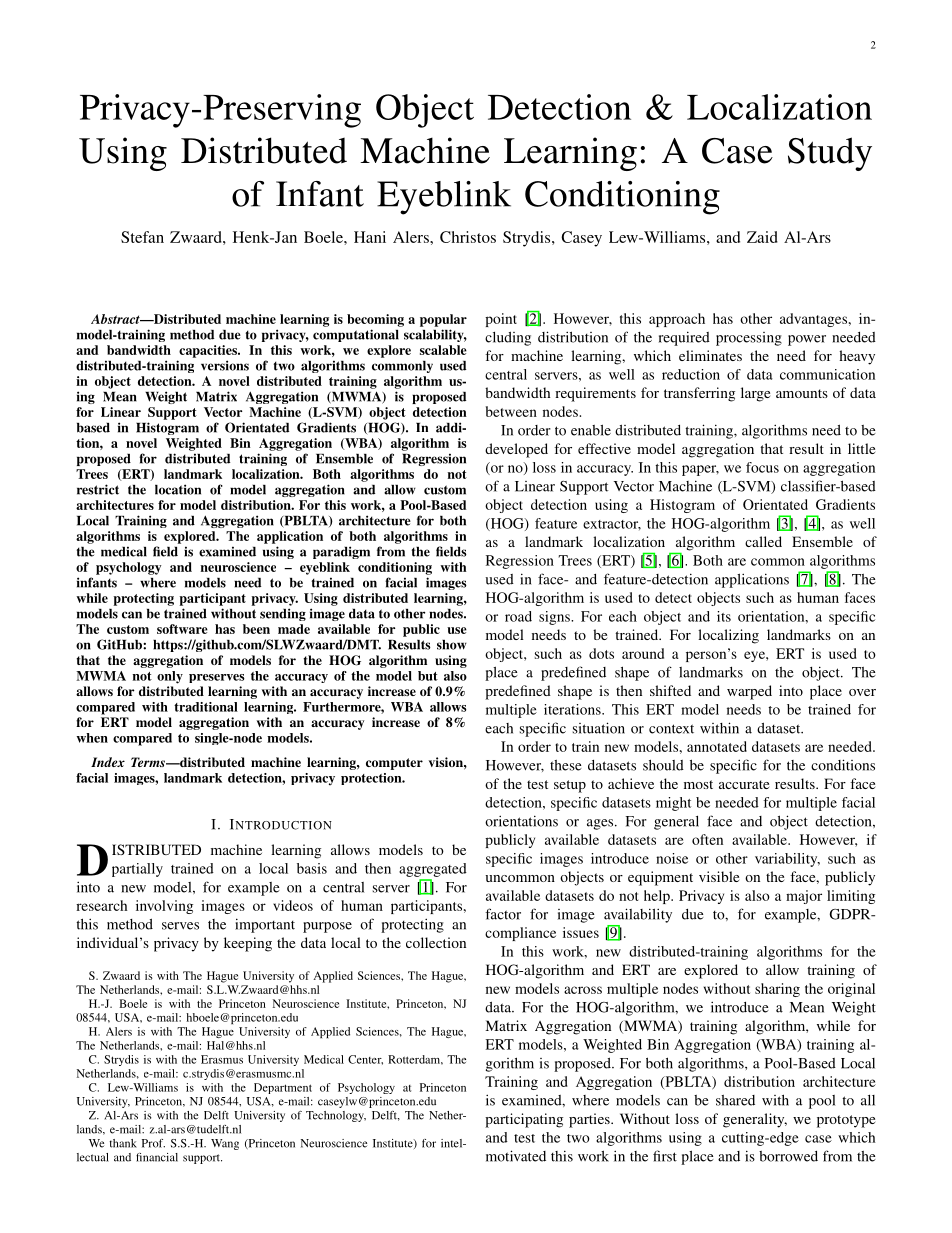 The image size is (952, 1233). Describe the element at coordinates (763, 541) in the screenshot. I see `called` at that location.
